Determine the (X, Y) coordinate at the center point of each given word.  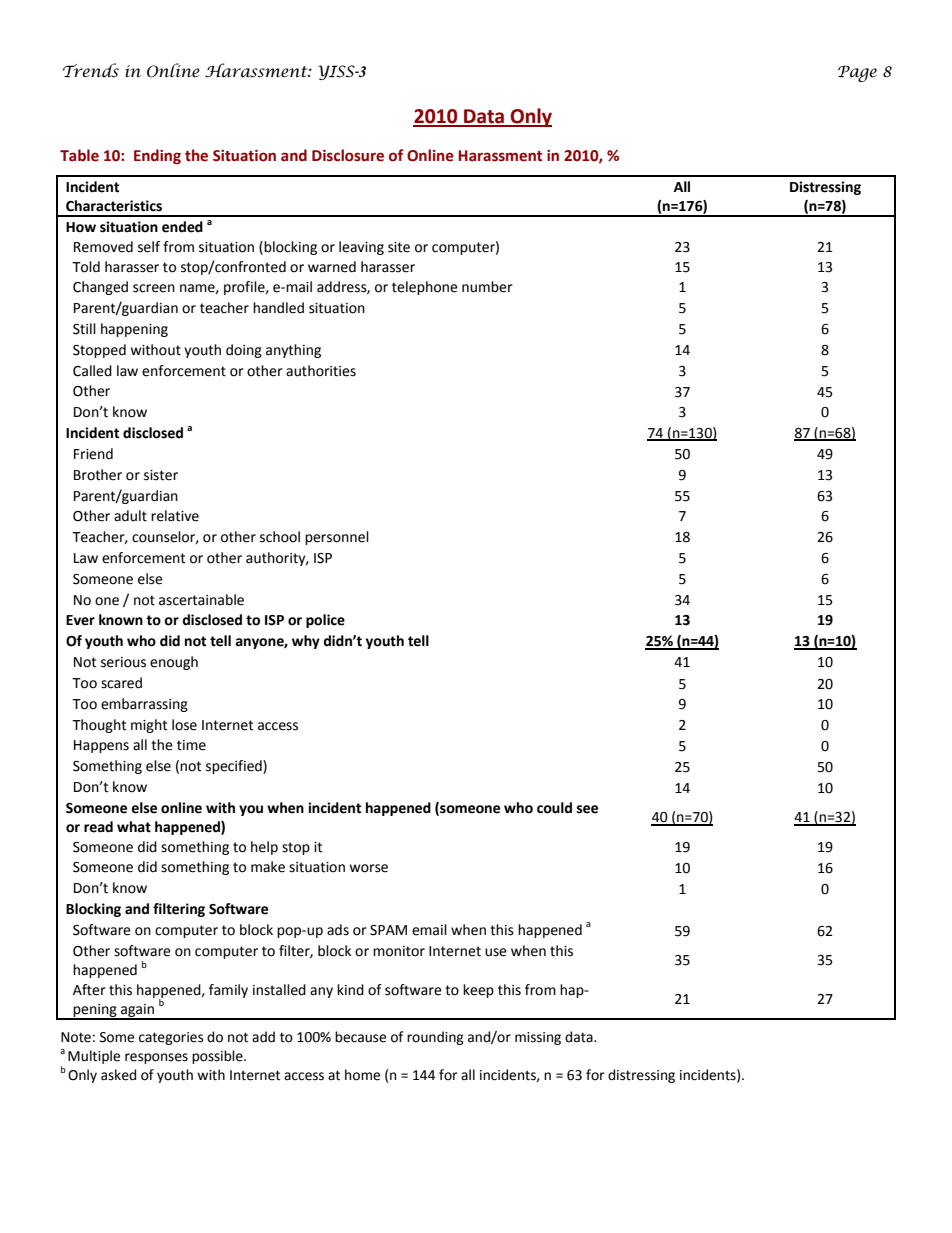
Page (857, 73)
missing (538, 1038)
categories (171, 1038)
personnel (337, 538)
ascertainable (201, 600)
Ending (157, 156)
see (587, 809)
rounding (435, 1038)
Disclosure (348, 155)
